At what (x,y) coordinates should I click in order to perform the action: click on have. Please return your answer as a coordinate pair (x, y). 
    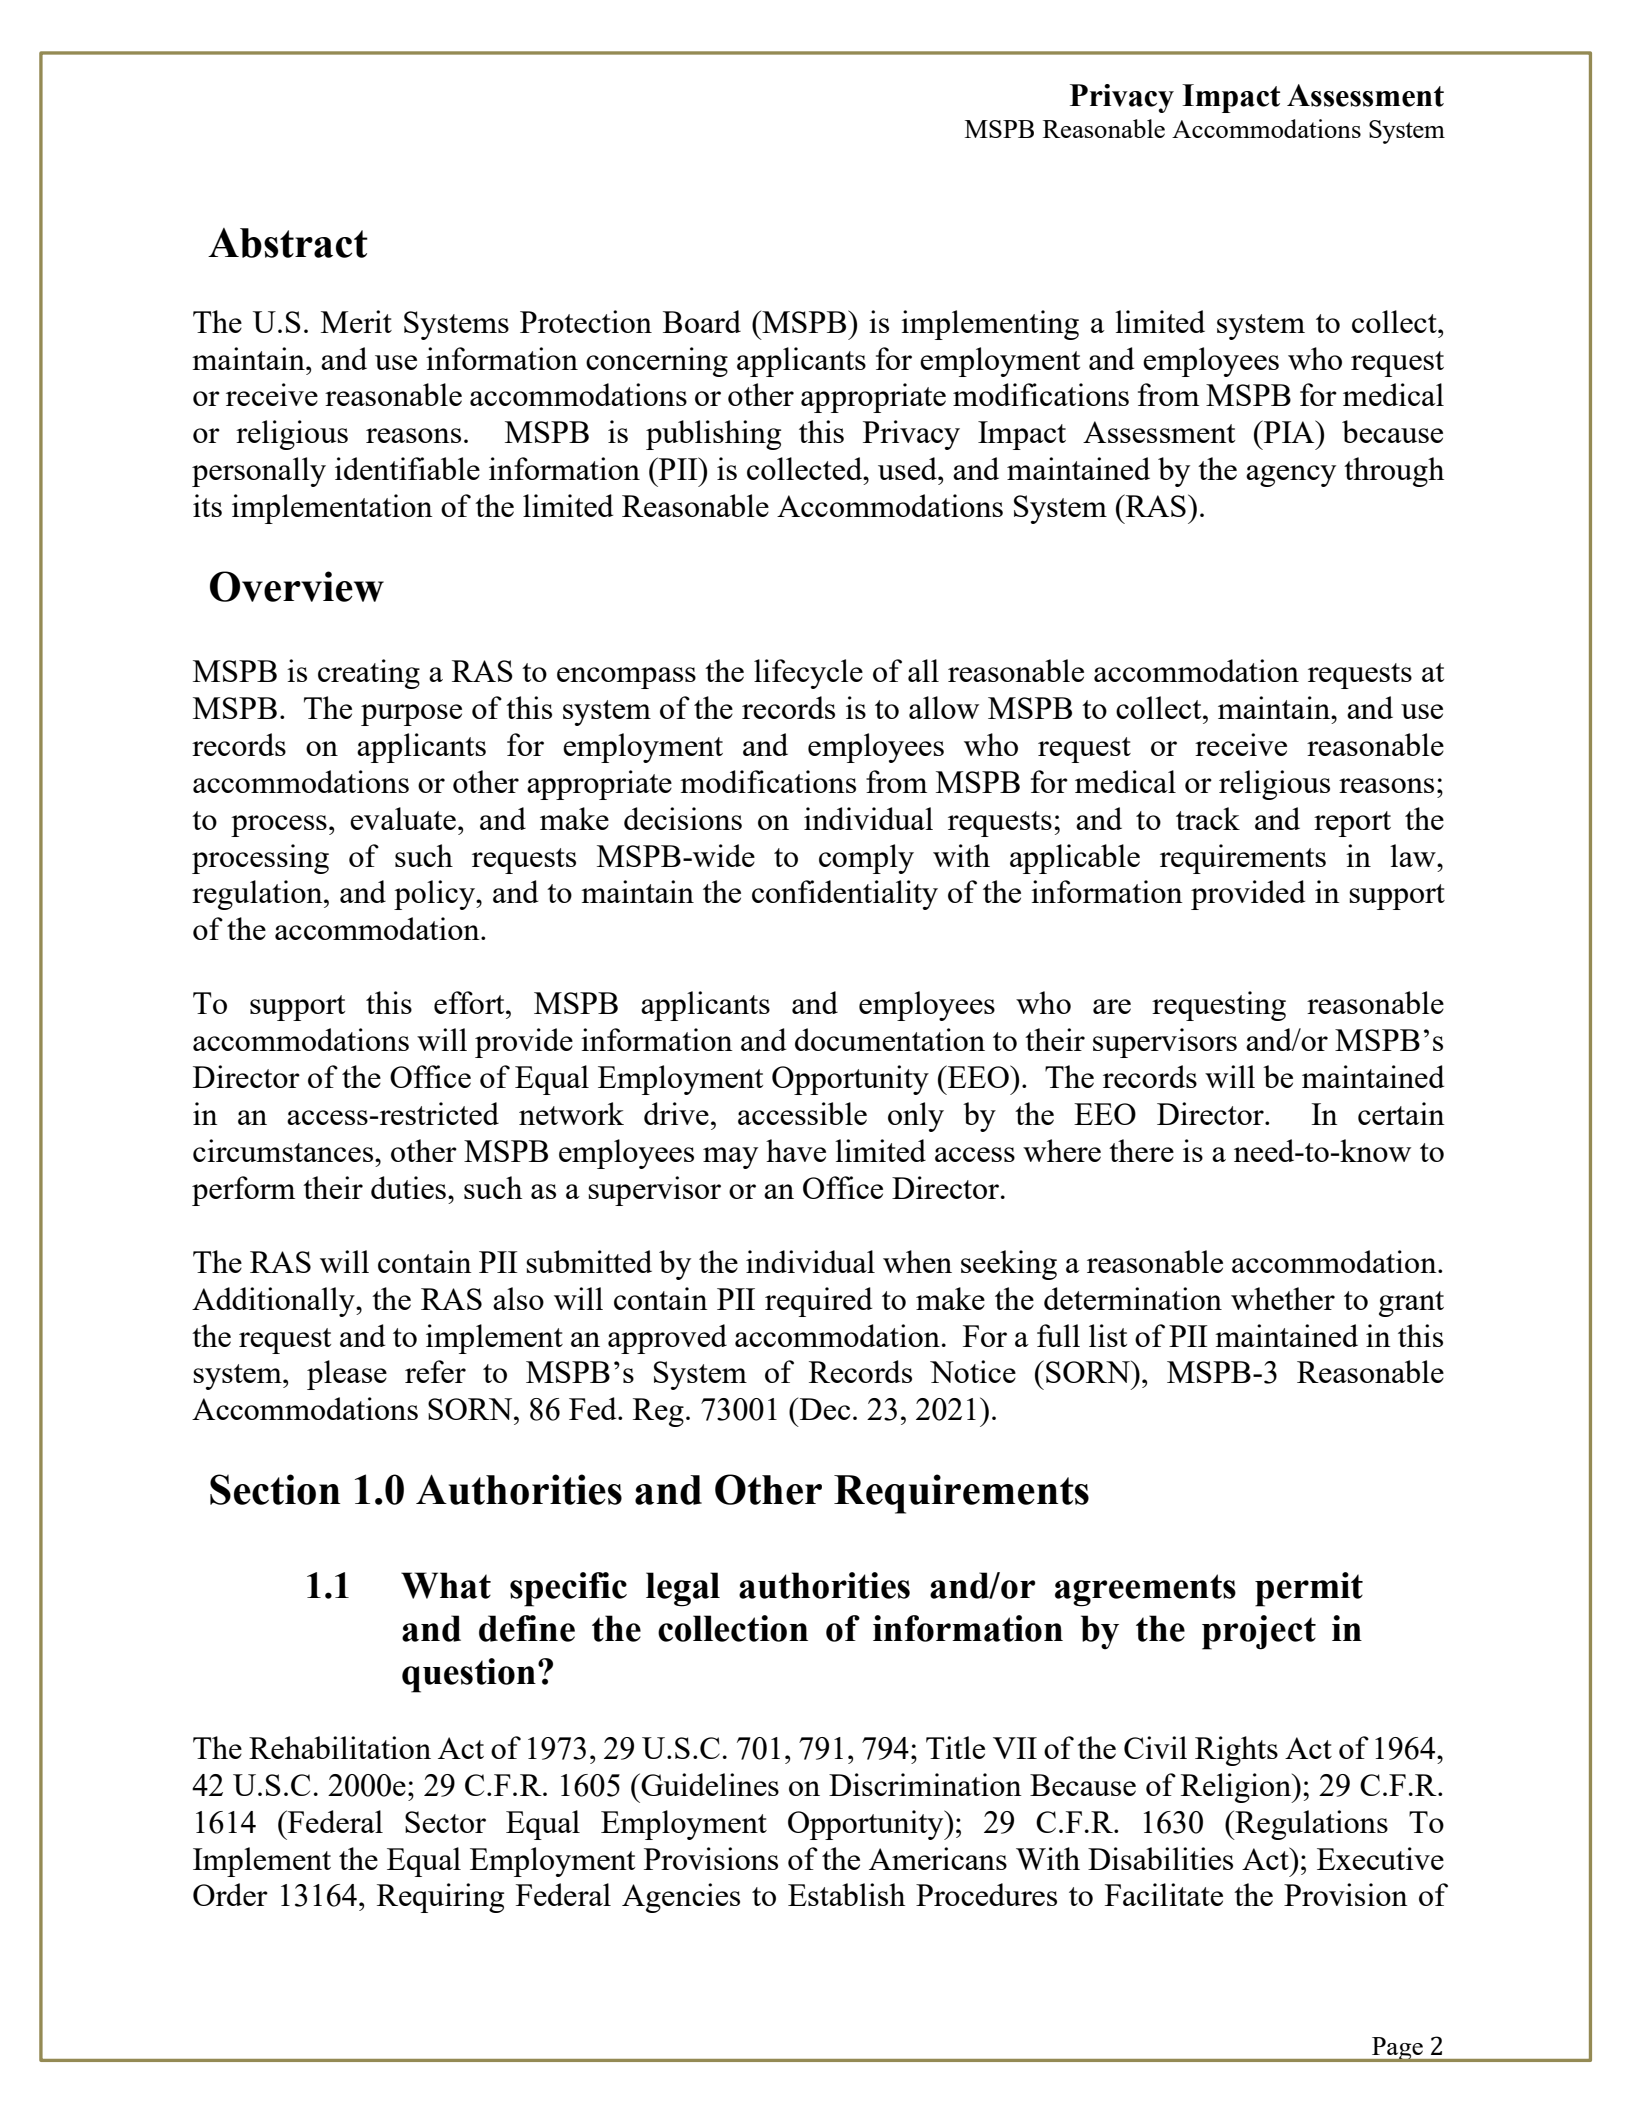
    Looking at the image, I should click on (796, 1150).
